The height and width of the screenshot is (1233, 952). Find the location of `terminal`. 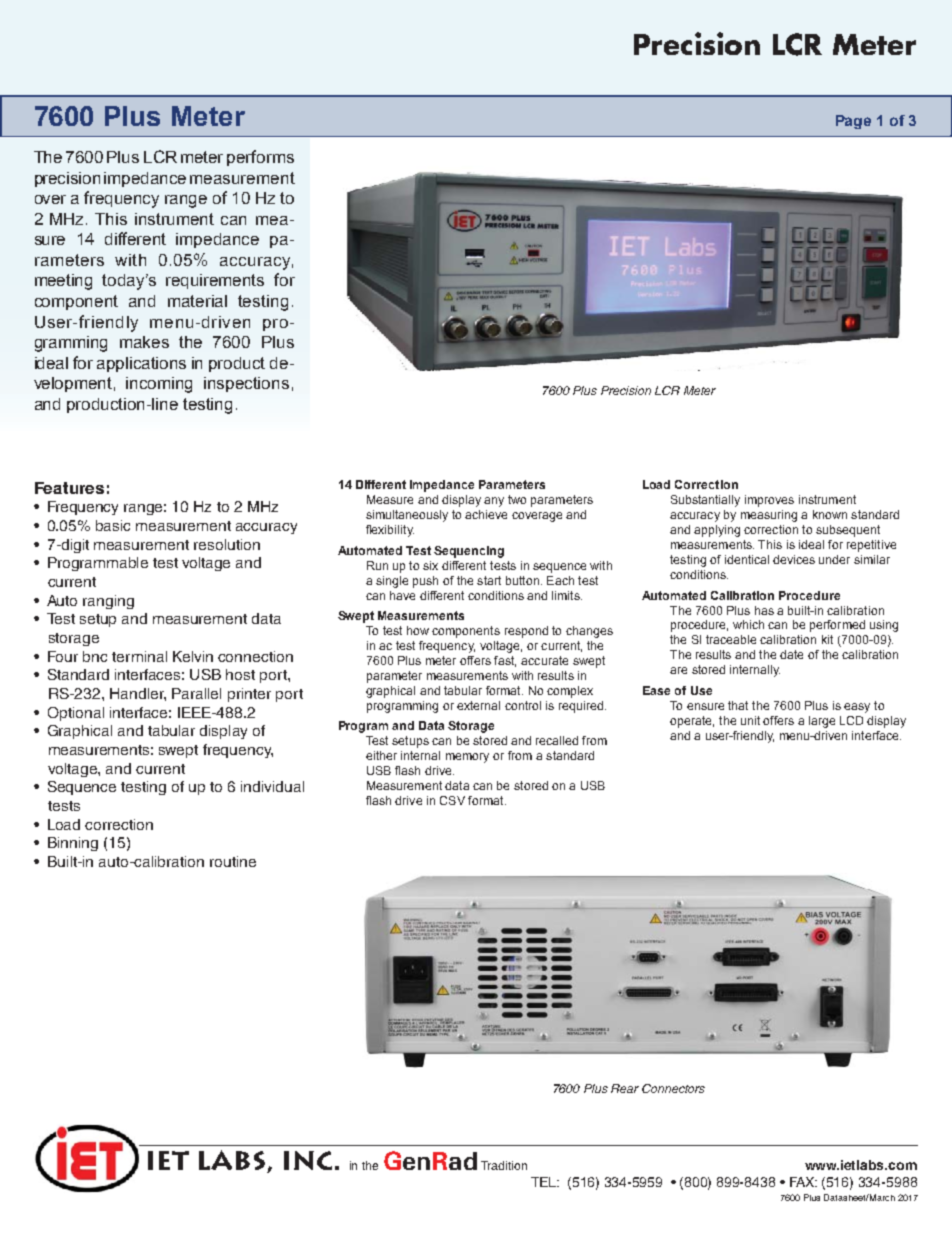

terminal is located at coordinates (139, 656).
